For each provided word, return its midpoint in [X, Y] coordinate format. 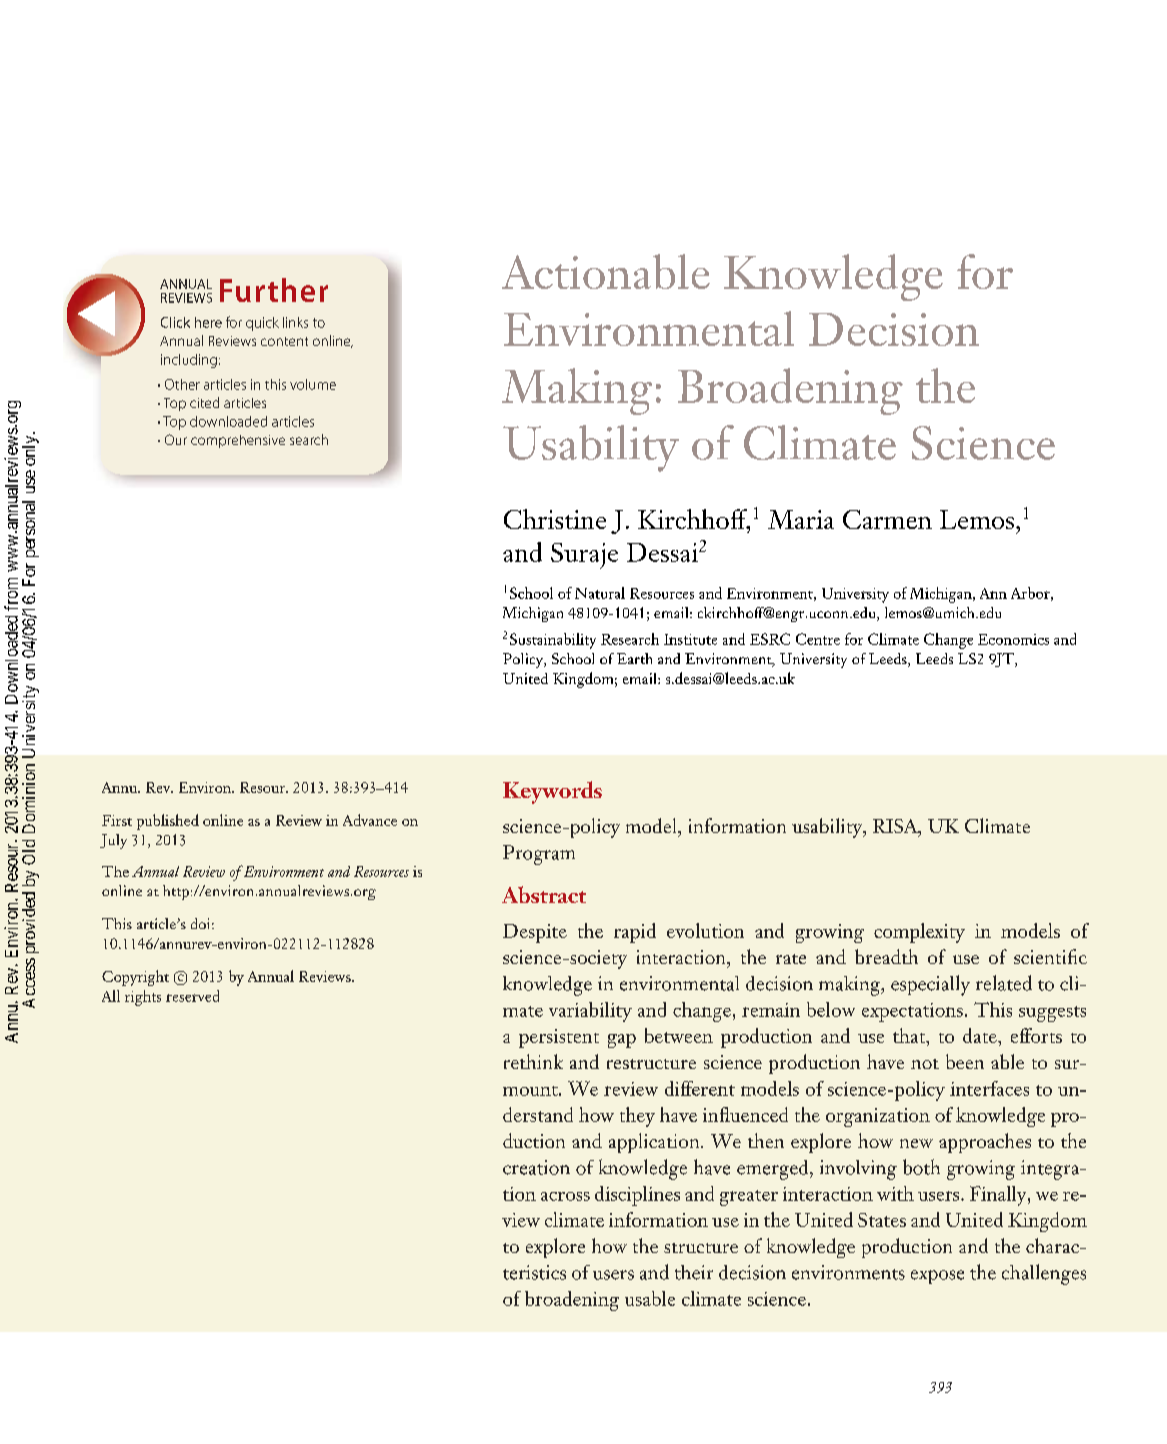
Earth [634, 658]
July [113, 841]
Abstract [544, 894]
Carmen [887, 519]
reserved [192, 996]
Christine [555, 519]
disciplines [637, 1196]
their [694, 1272]
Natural [600, 593]
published [168, 822]
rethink [533, 1061]
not [925, 1064]
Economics [1013, 639]
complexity [919, 933]
